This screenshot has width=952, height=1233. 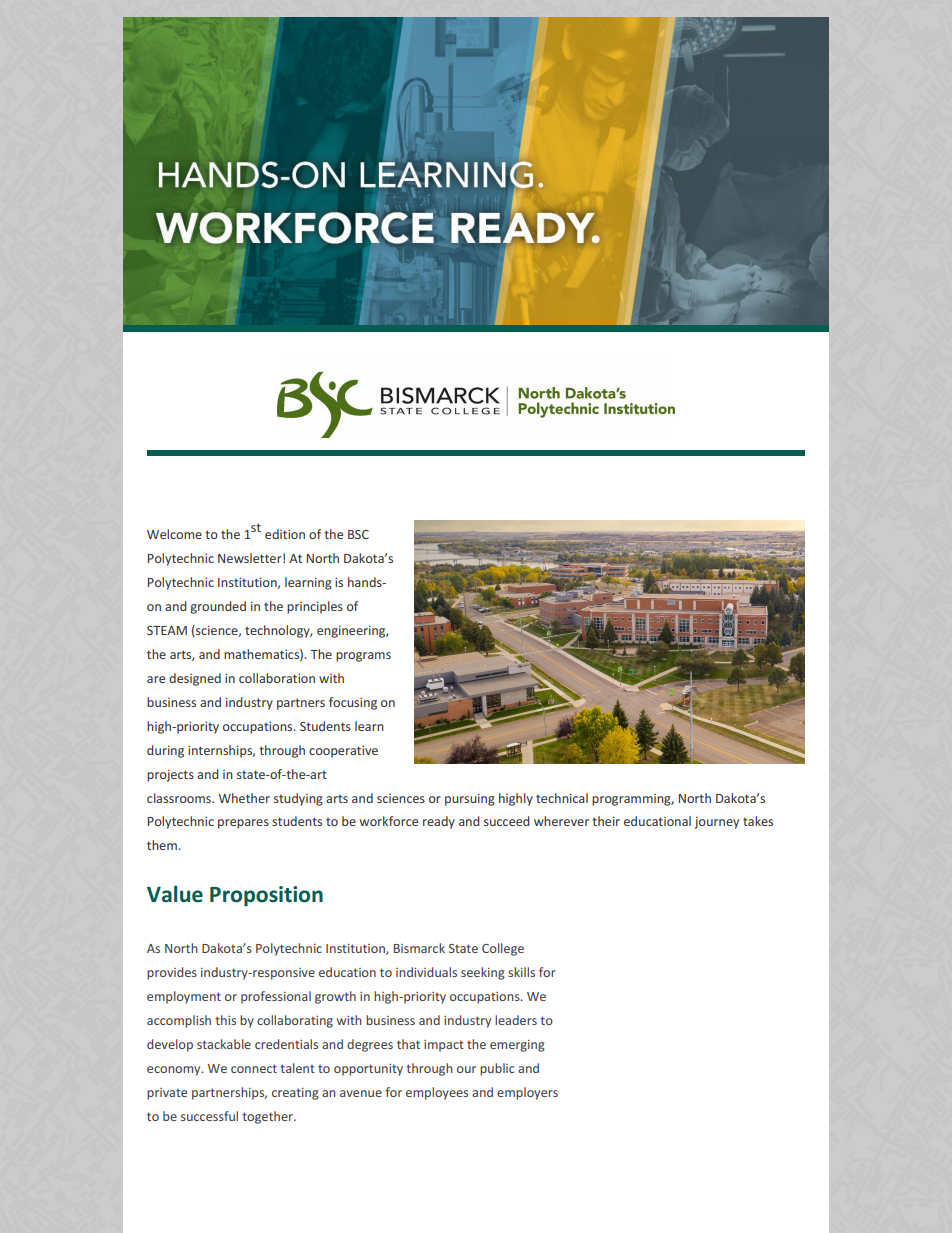 What do you see at coordinates (363, 657) in the screenshot?
I see `programs` at bounding box center [363, 657].
